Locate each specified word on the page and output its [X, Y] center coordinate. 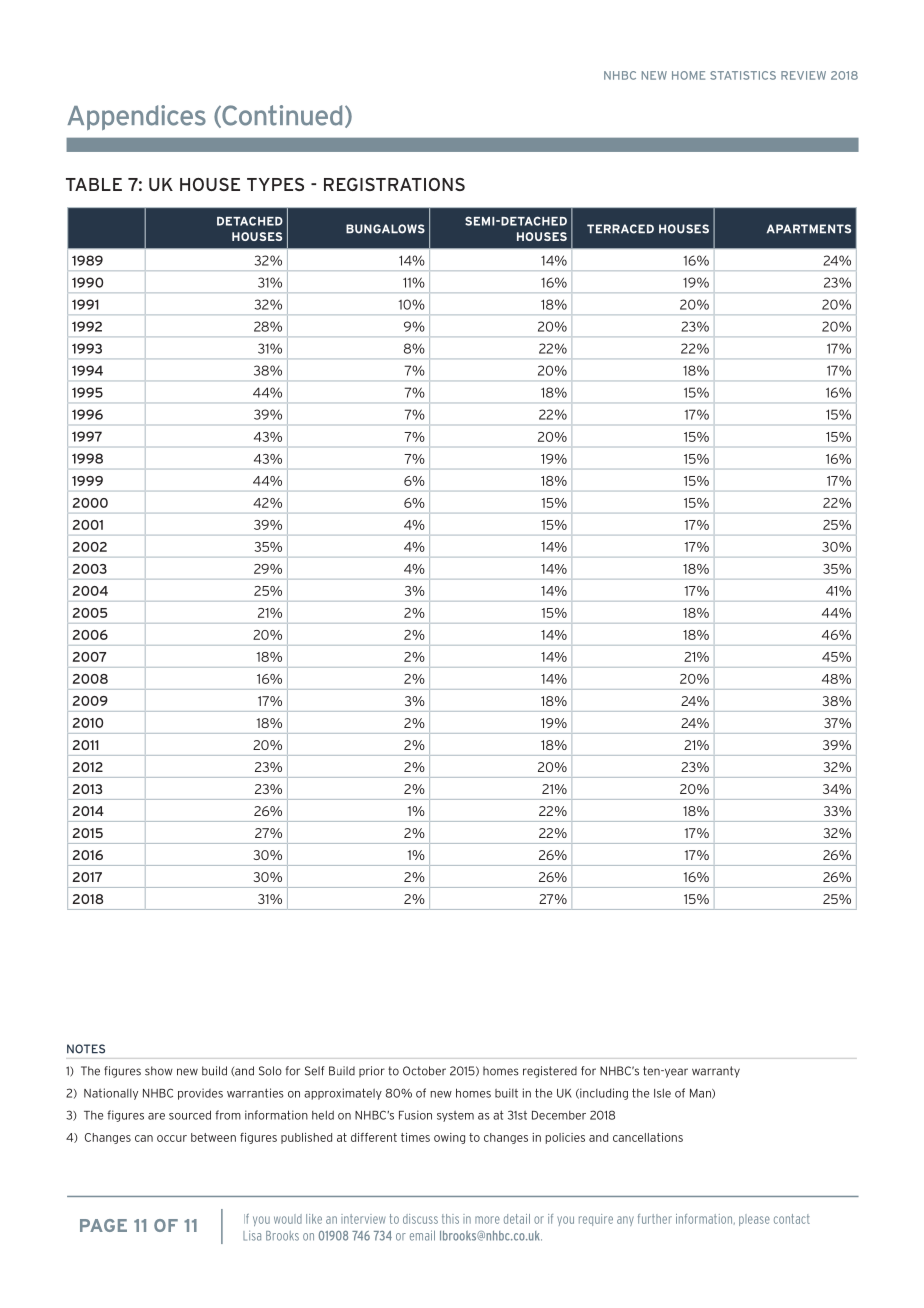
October [424, 1071]
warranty [716, 1072]
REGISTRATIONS [394, 184]
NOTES [86, 1049]
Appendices [136, 117]
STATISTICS [743, 75]
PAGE [103, 1225]
